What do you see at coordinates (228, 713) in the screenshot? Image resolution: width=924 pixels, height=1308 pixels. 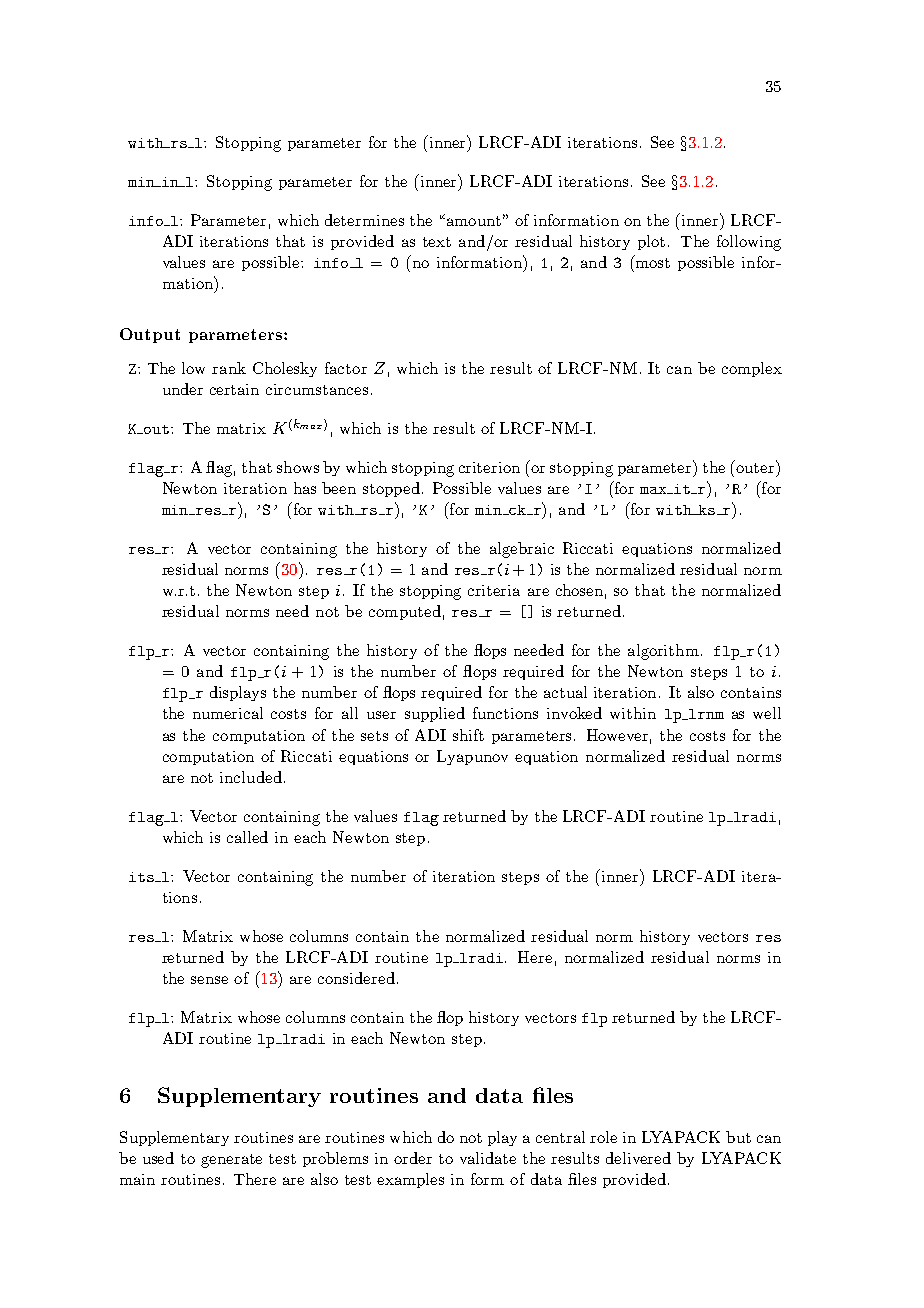 I see `numerical` at bounding box center [228, 713].
